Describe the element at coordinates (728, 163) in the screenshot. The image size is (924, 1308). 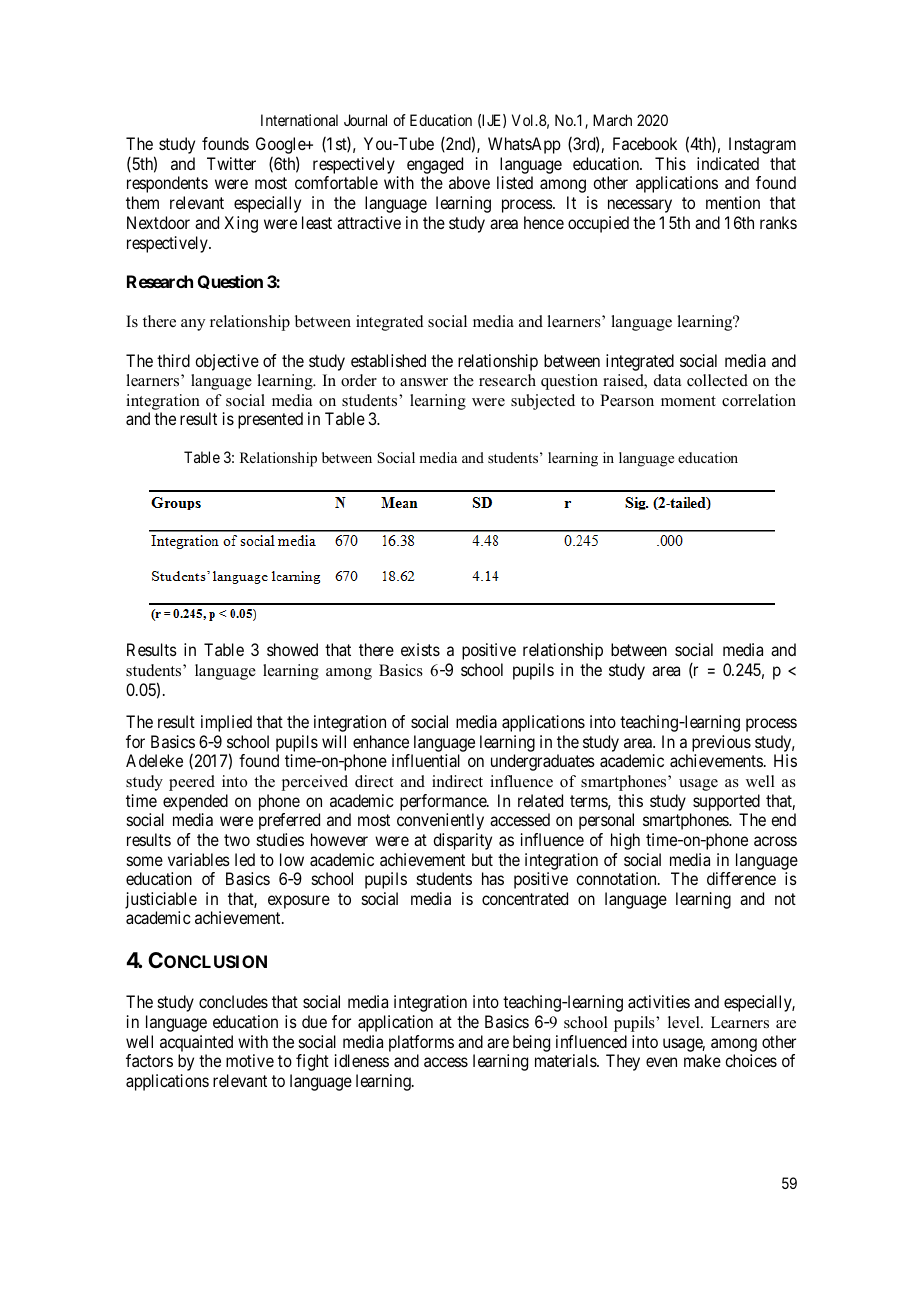
I see `indicated` at that location.
